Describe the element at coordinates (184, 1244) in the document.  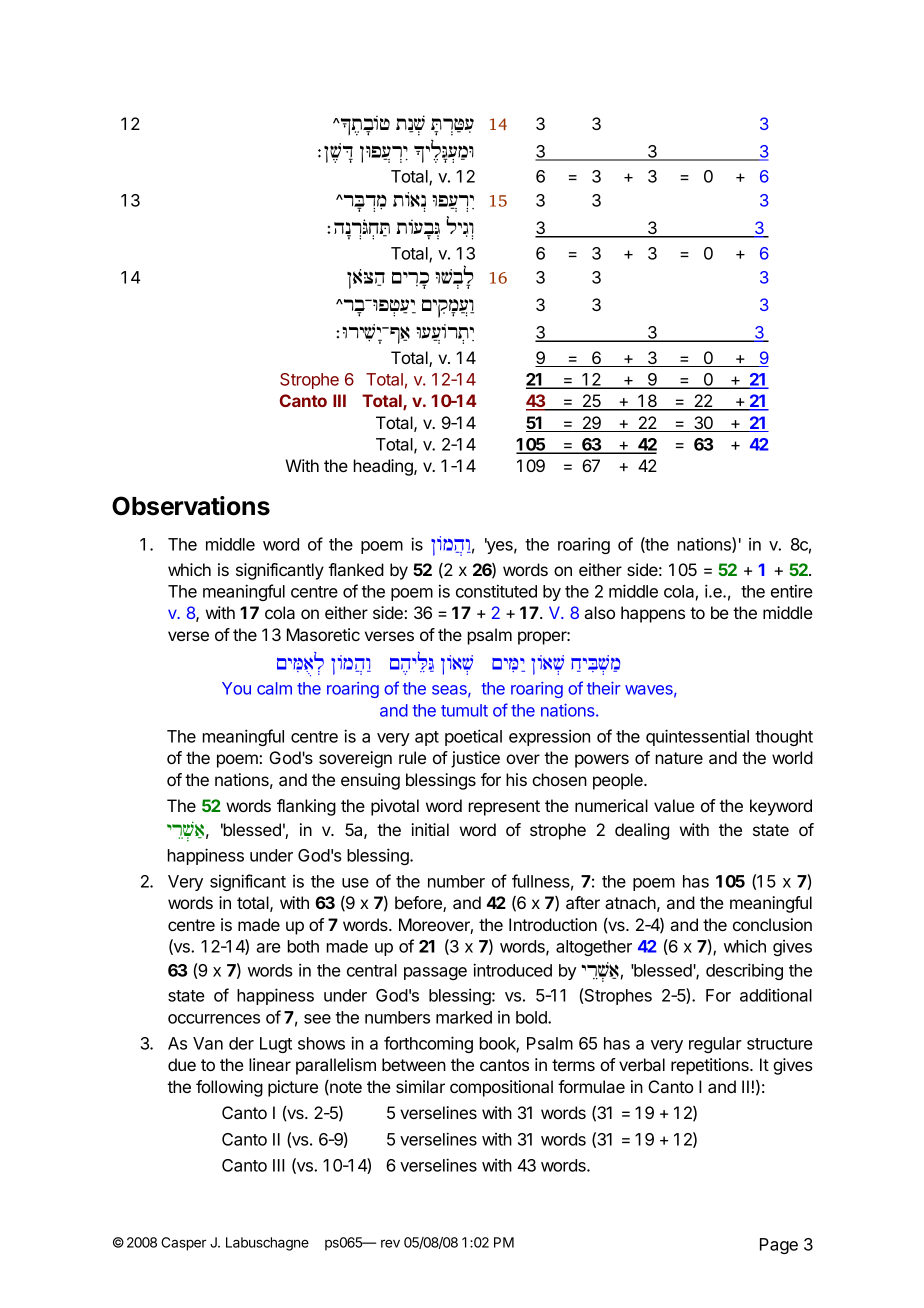
I see `Casper` at that location.
